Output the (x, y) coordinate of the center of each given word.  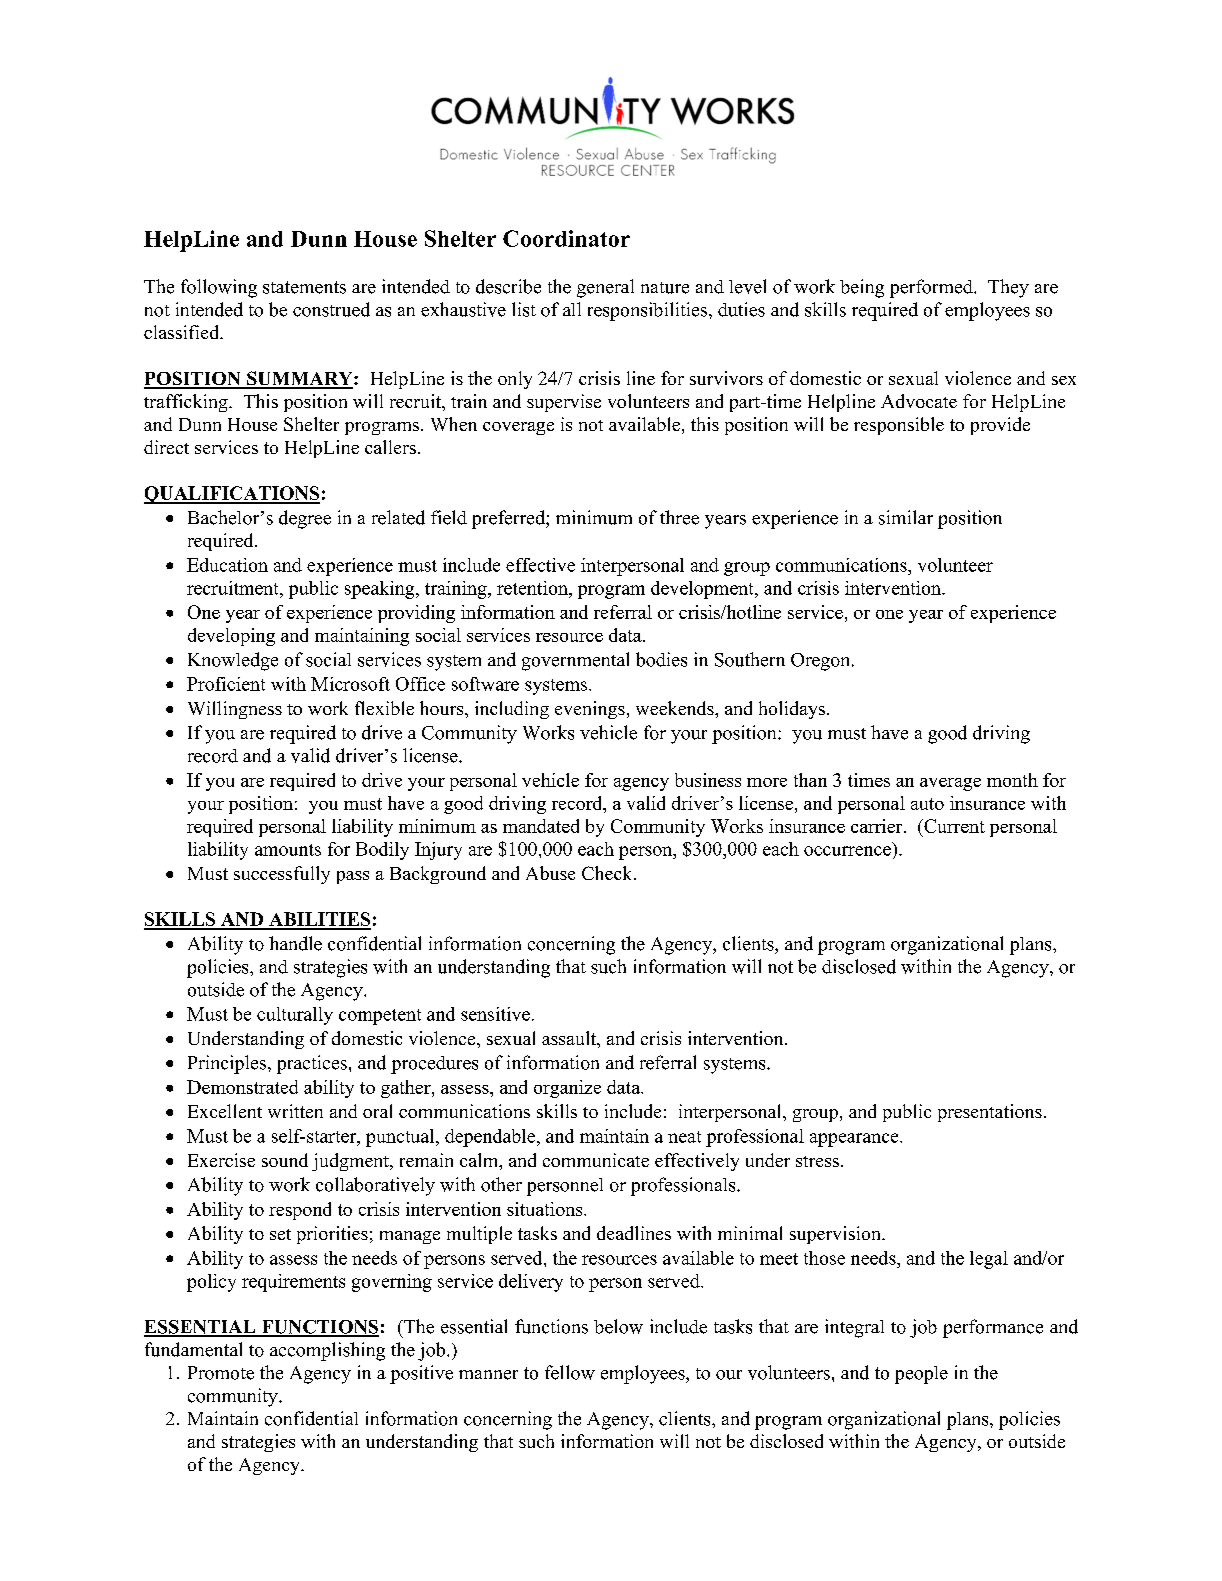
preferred (509, 519)
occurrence (847, 851)
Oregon (822, 662)
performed (932, 288)
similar (906, 517)
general (605, 288)
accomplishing (327, 1351)
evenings (590, 710)
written (295, 1111)
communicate (596, 1160)
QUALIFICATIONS (232, 495)
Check (608, 873)
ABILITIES (319, 920)
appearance (855, 1140)
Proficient (226, 684)
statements (304, 287)
